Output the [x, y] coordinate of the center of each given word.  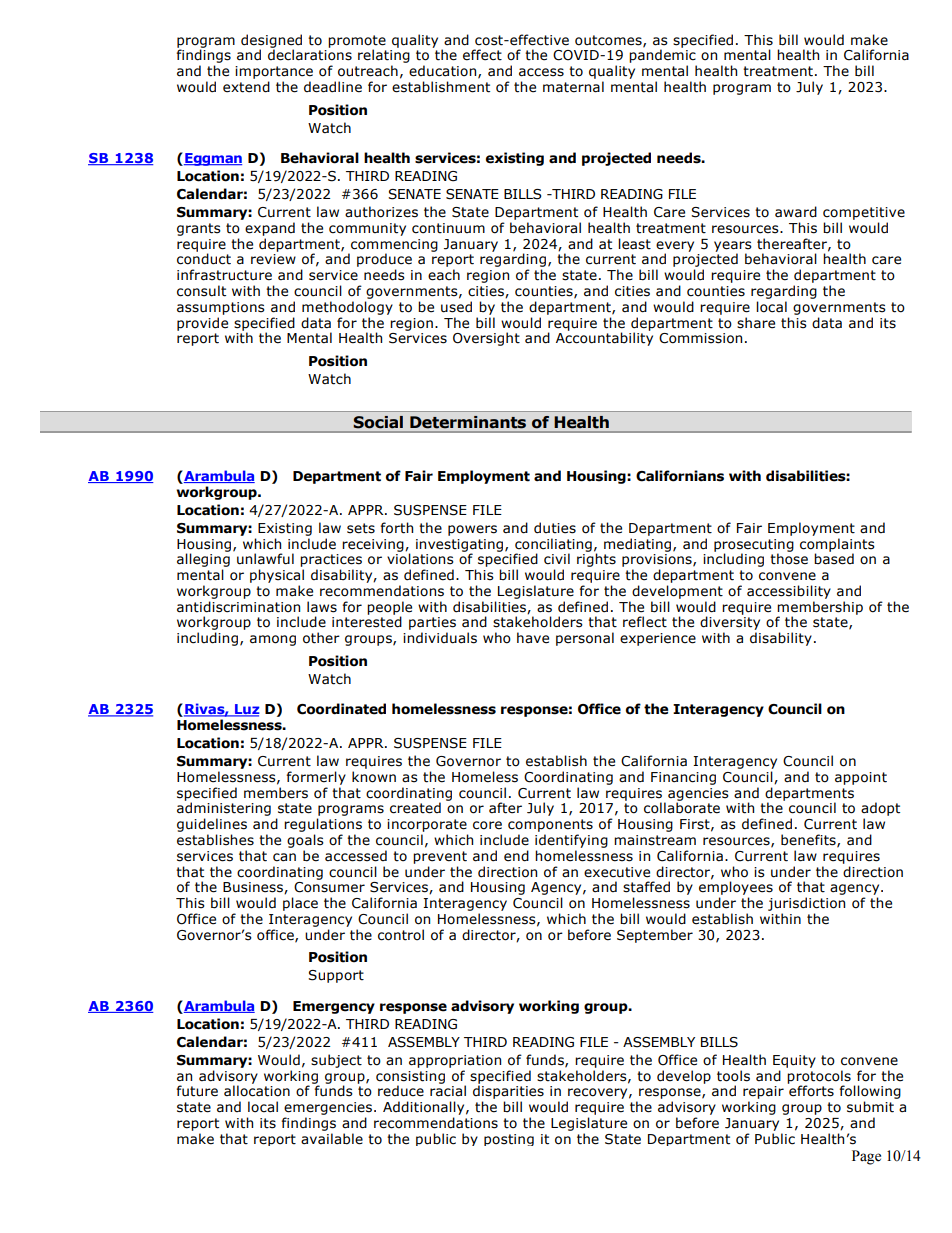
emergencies [329, 1108]
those [789, 558]
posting [509, 1140]
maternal [573, 87]
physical [277, 576]
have [533, 638]
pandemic [663, 57]
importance [274, 72]
